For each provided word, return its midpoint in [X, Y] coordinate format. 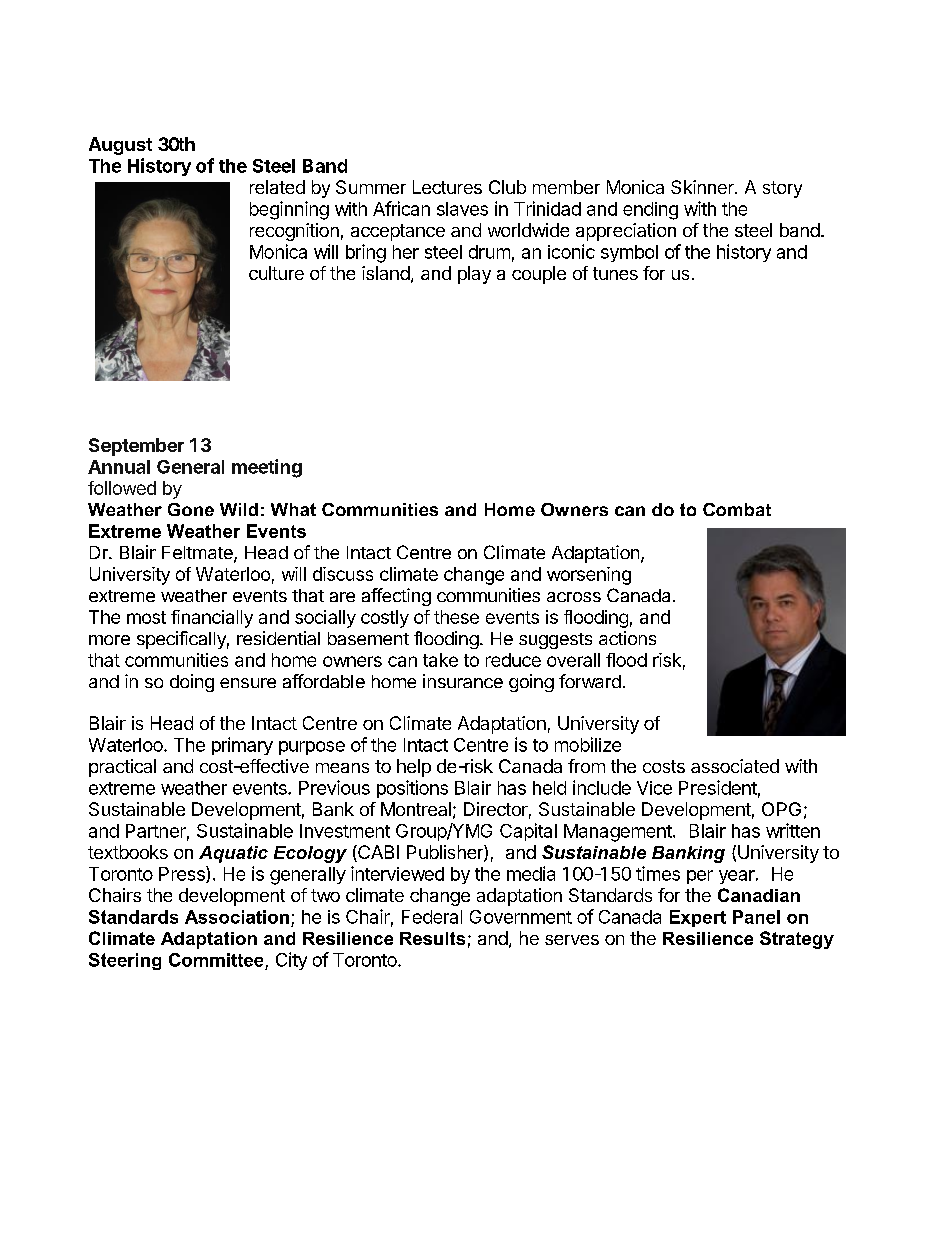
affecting [396, 597]
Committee [216, 960]
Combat [737, 509]
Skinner [704, 187]
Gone [191, 509]
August [120, 146]
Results [432, 938]
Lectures [447, 187]
